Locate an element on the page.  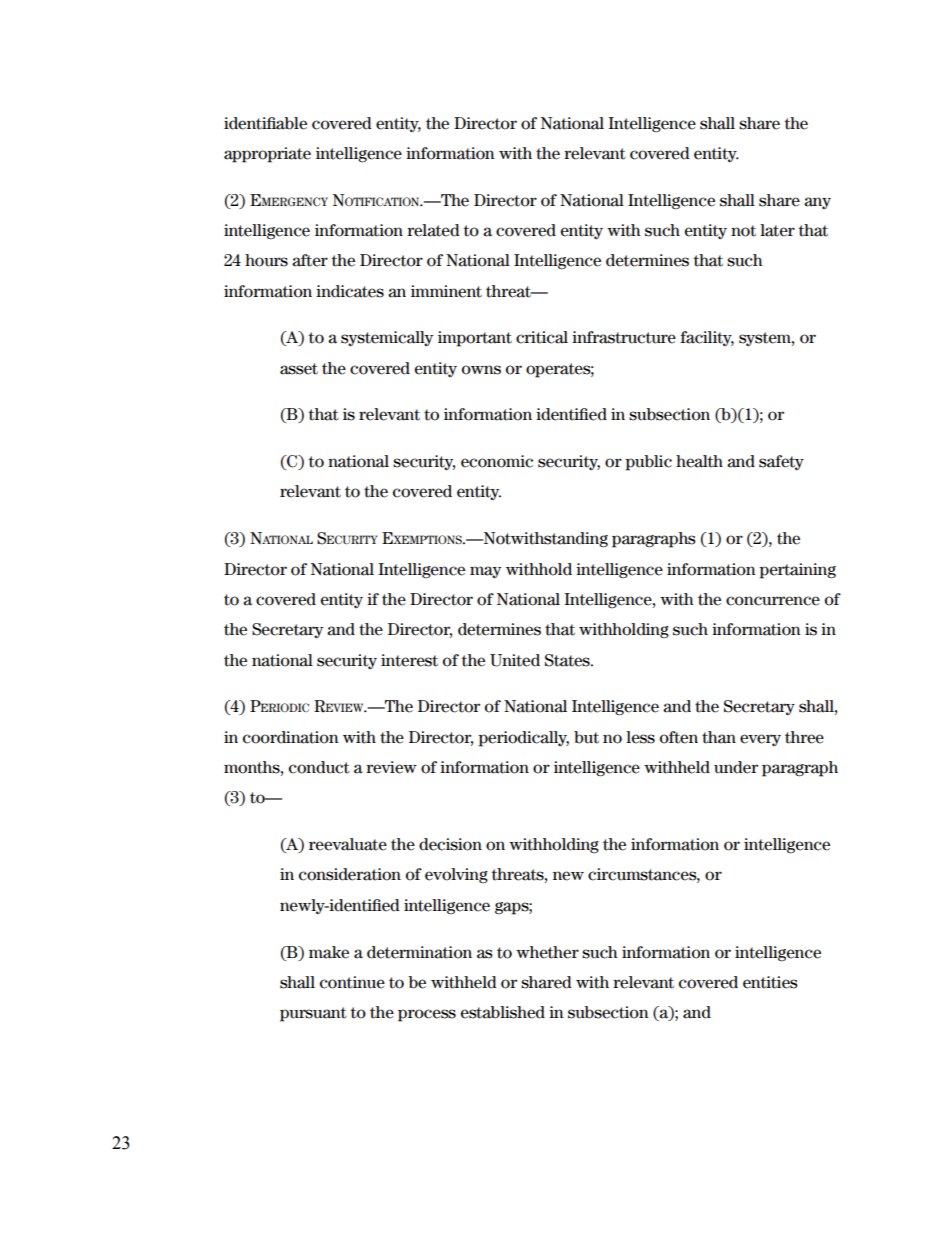
continue is located at coordinates (352, 982).
